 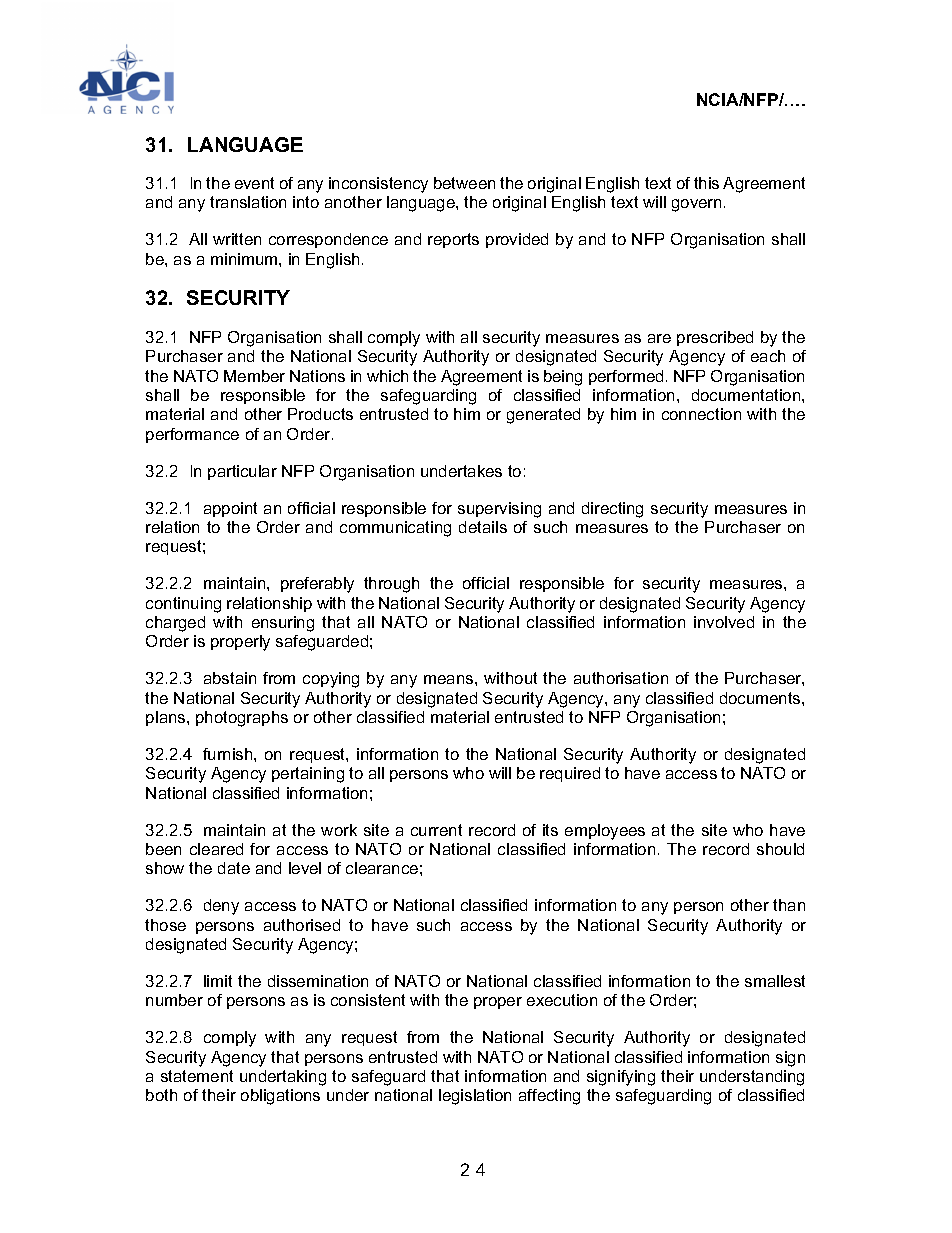 What do you see at coordinates (696, 205) in the page?
I see `govern` at bounding box center [696, 205].
